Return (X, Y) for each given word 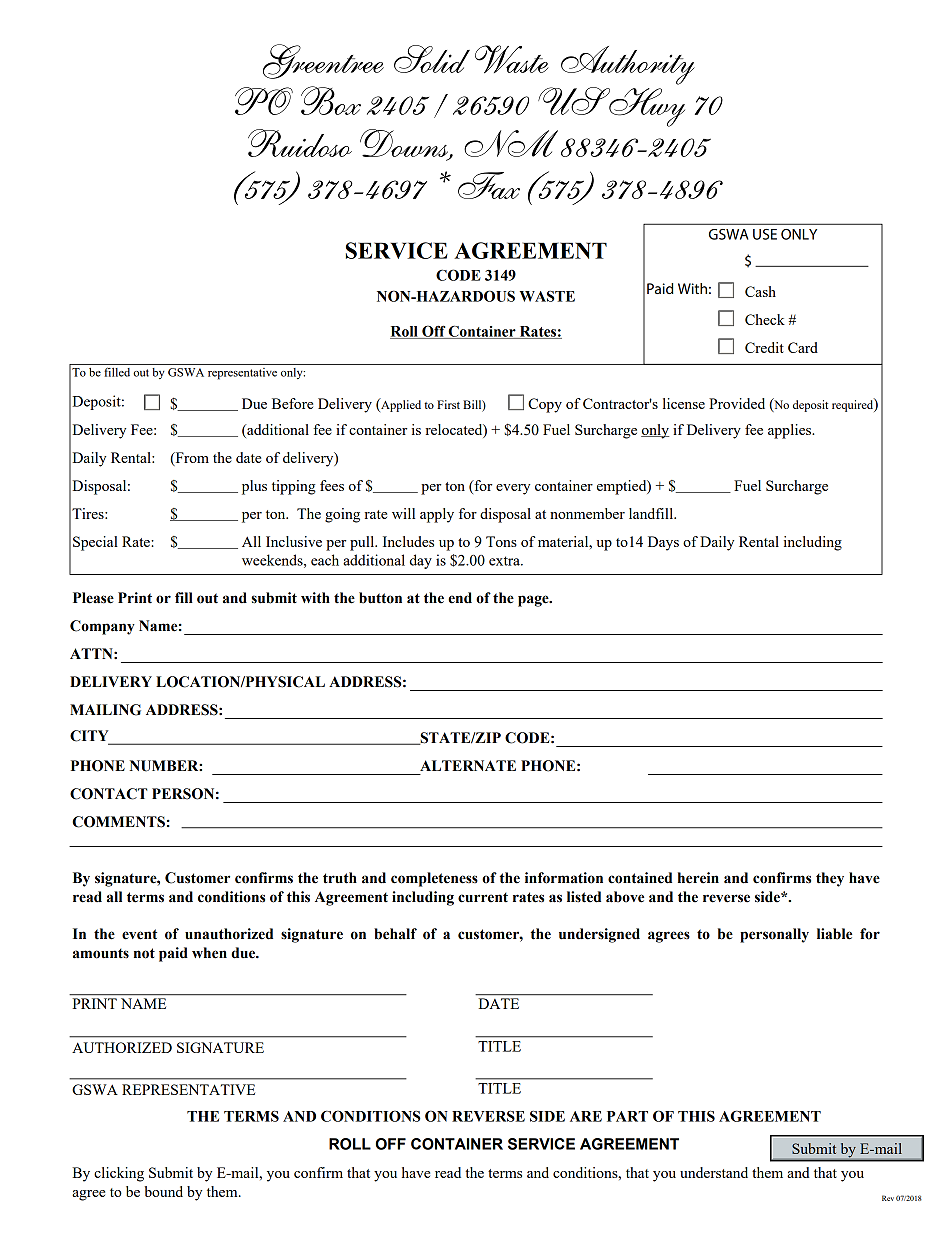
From (191, 458)
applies (791, 431)
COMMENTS (118, 822)
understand (714, 1172)
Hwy (646, 107)
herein (698, 878)
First (448, 404)
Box (331, 100)
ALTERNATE (468, 765)
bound (164, 1191)
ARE (586, 1116)
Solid (432, 59)
